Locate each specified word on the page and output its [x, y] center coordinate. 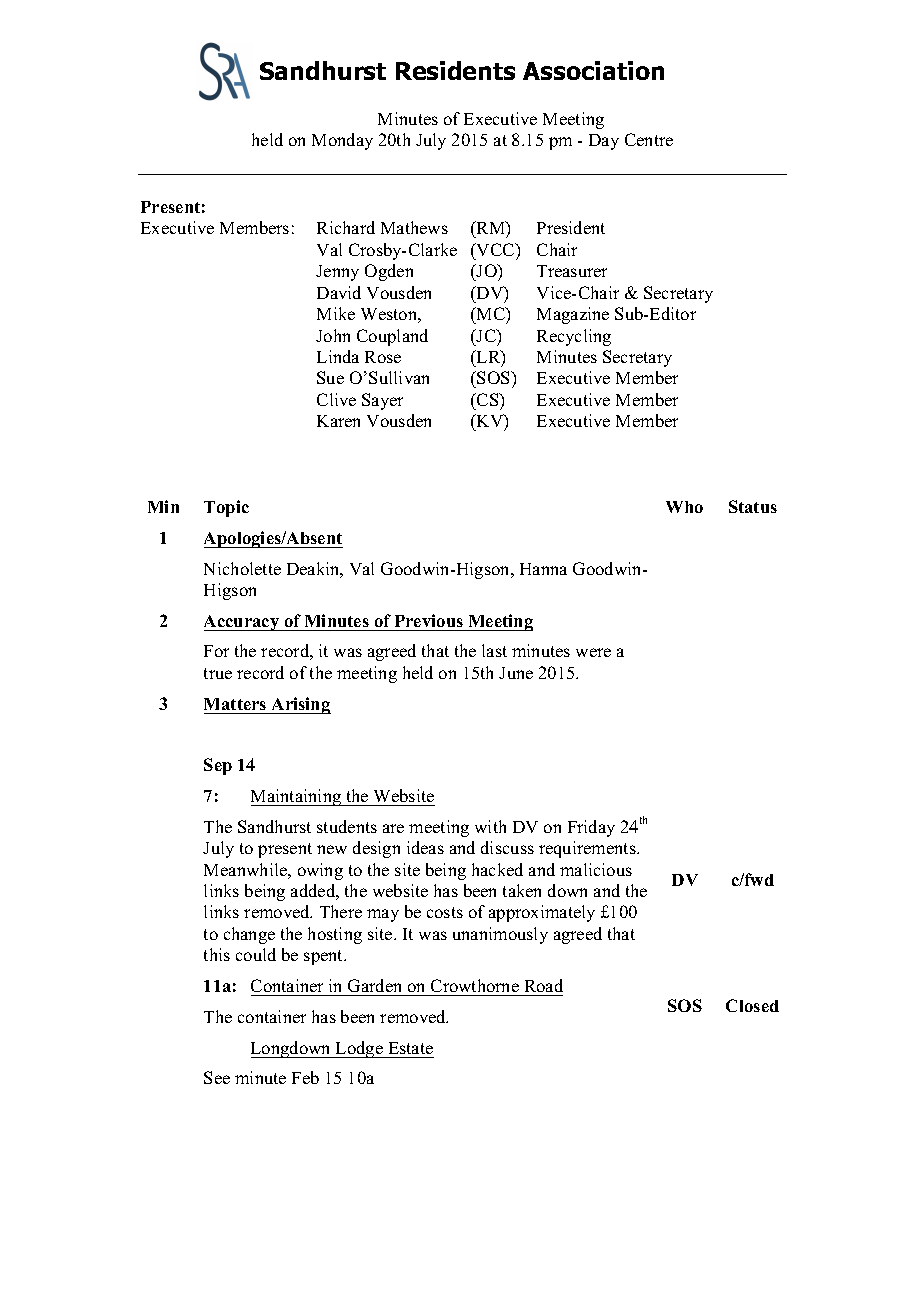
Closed [752, 1005]
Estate [411, 1048]
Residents [455, 70]
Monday [342, 141]
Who [684, 507]
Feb [305, 1077]
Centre [649, 139]
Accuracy [243, 623]
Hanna [543, 569]
